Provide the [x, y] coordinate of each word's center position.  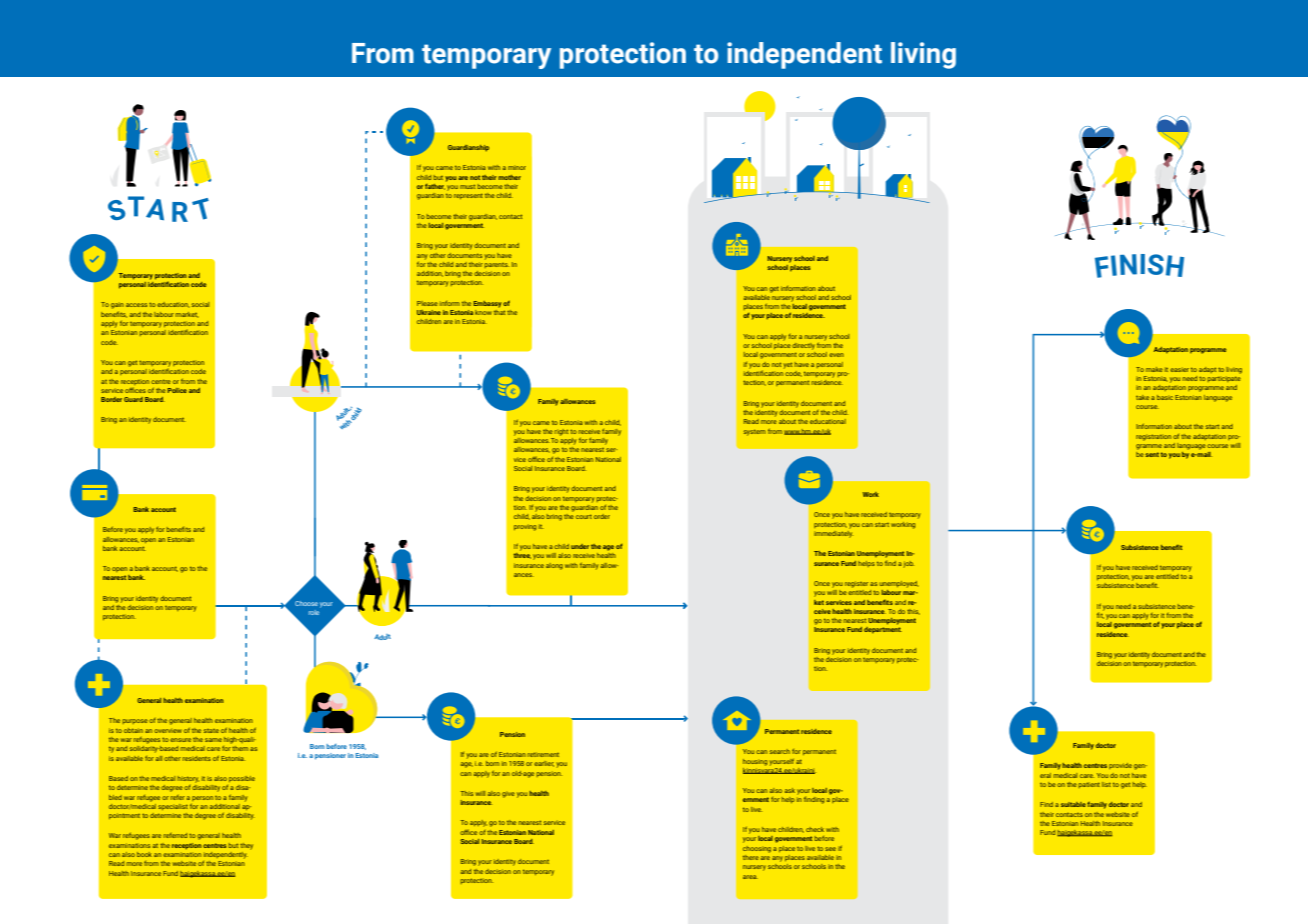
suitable [1073, 804]
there [751, 857]
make [1154, 369]
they [246, 846]
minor [517, 168]
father [435, 187]
